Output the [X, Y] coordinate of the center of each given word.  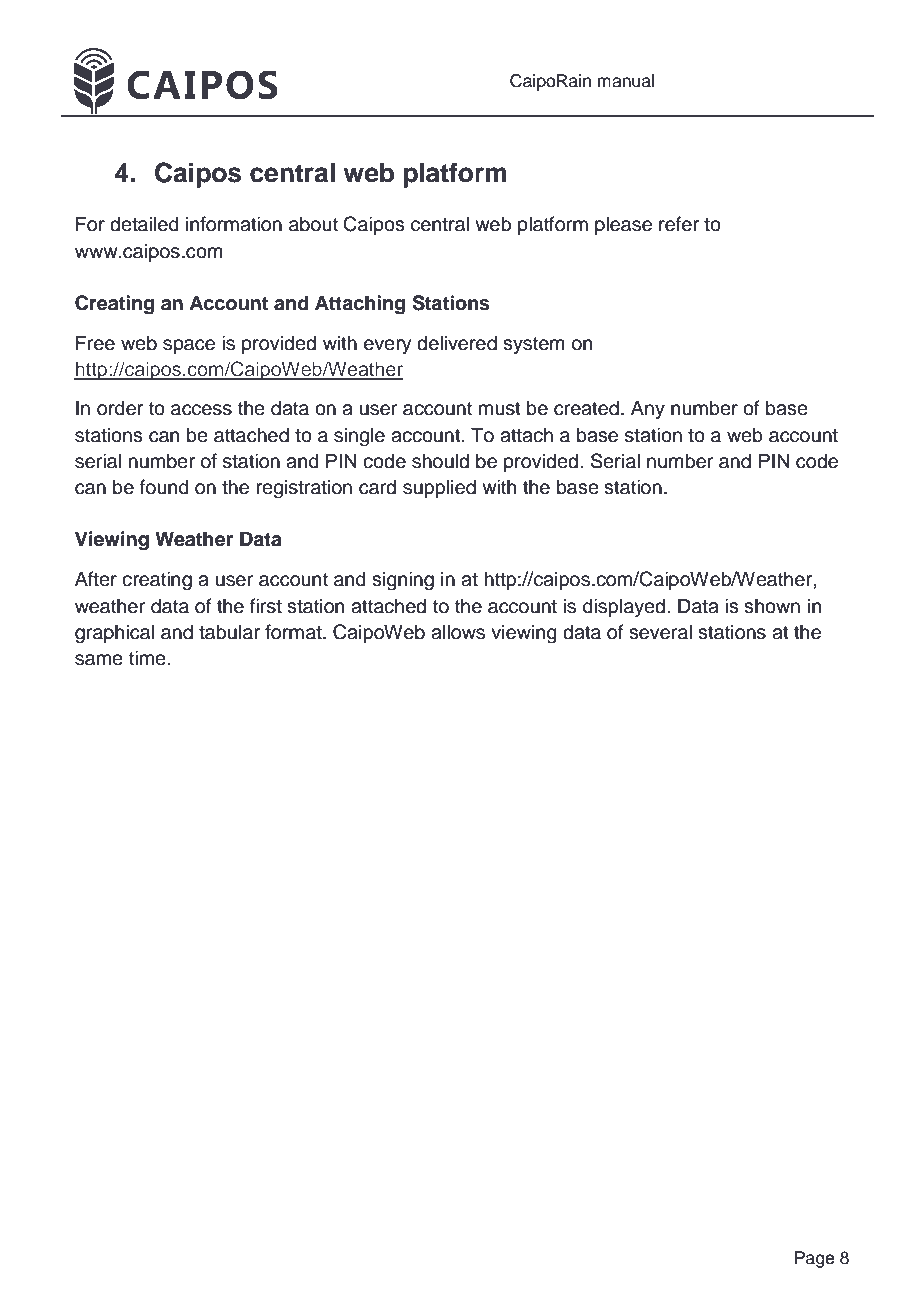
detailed [144, 224]
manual [625, 81]
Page [814, 1259]
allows [458, 632]
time [147, 658]
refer [679, 224]
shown [772, 606]
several [660, 632]
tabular [229, 632]
